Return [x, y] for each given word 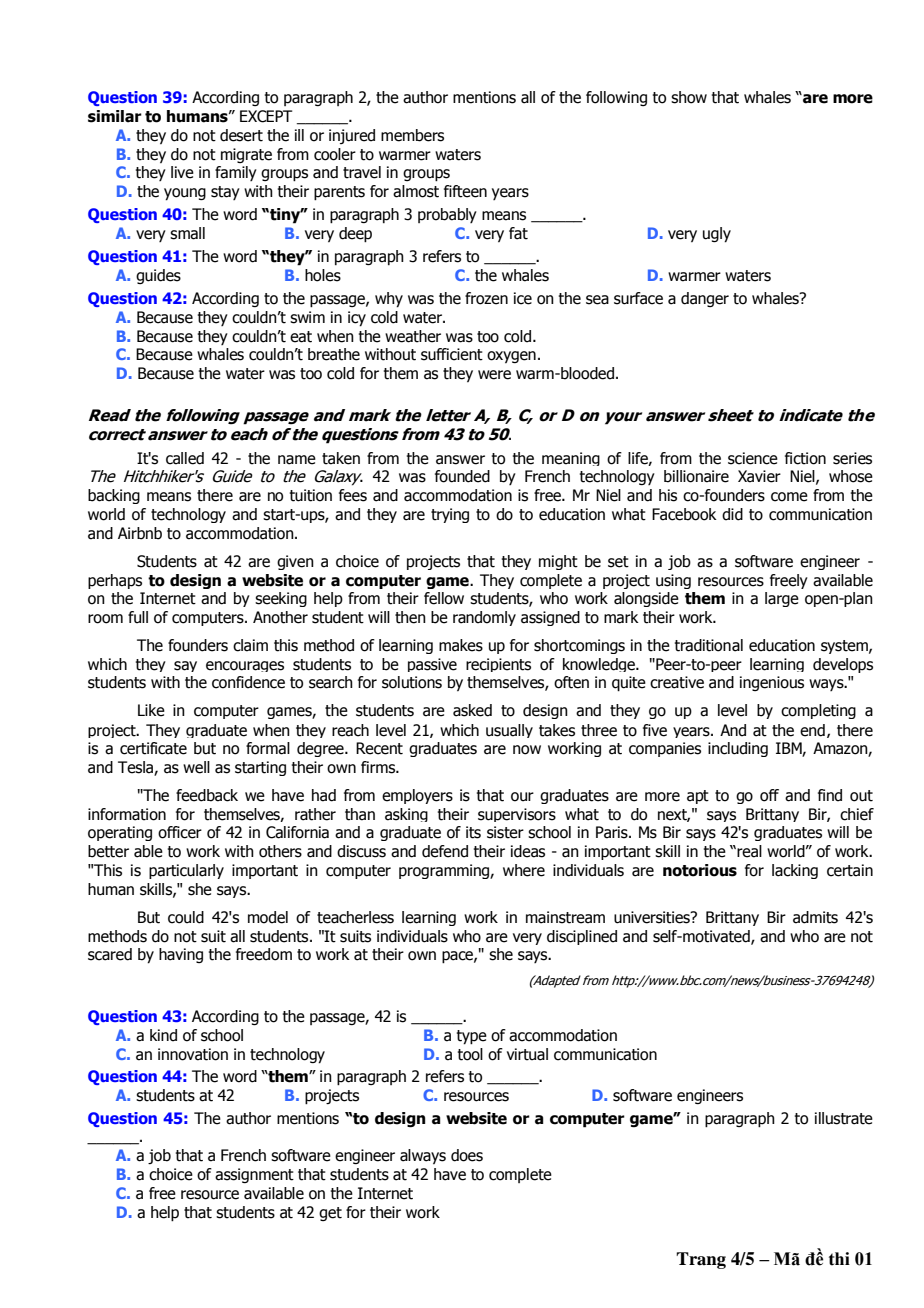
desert [241, 135]
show [689, 97]
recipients [498, 665]
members [412, 135]
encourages [245, 666]
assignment [254, 1175]
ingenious [772, 683]
